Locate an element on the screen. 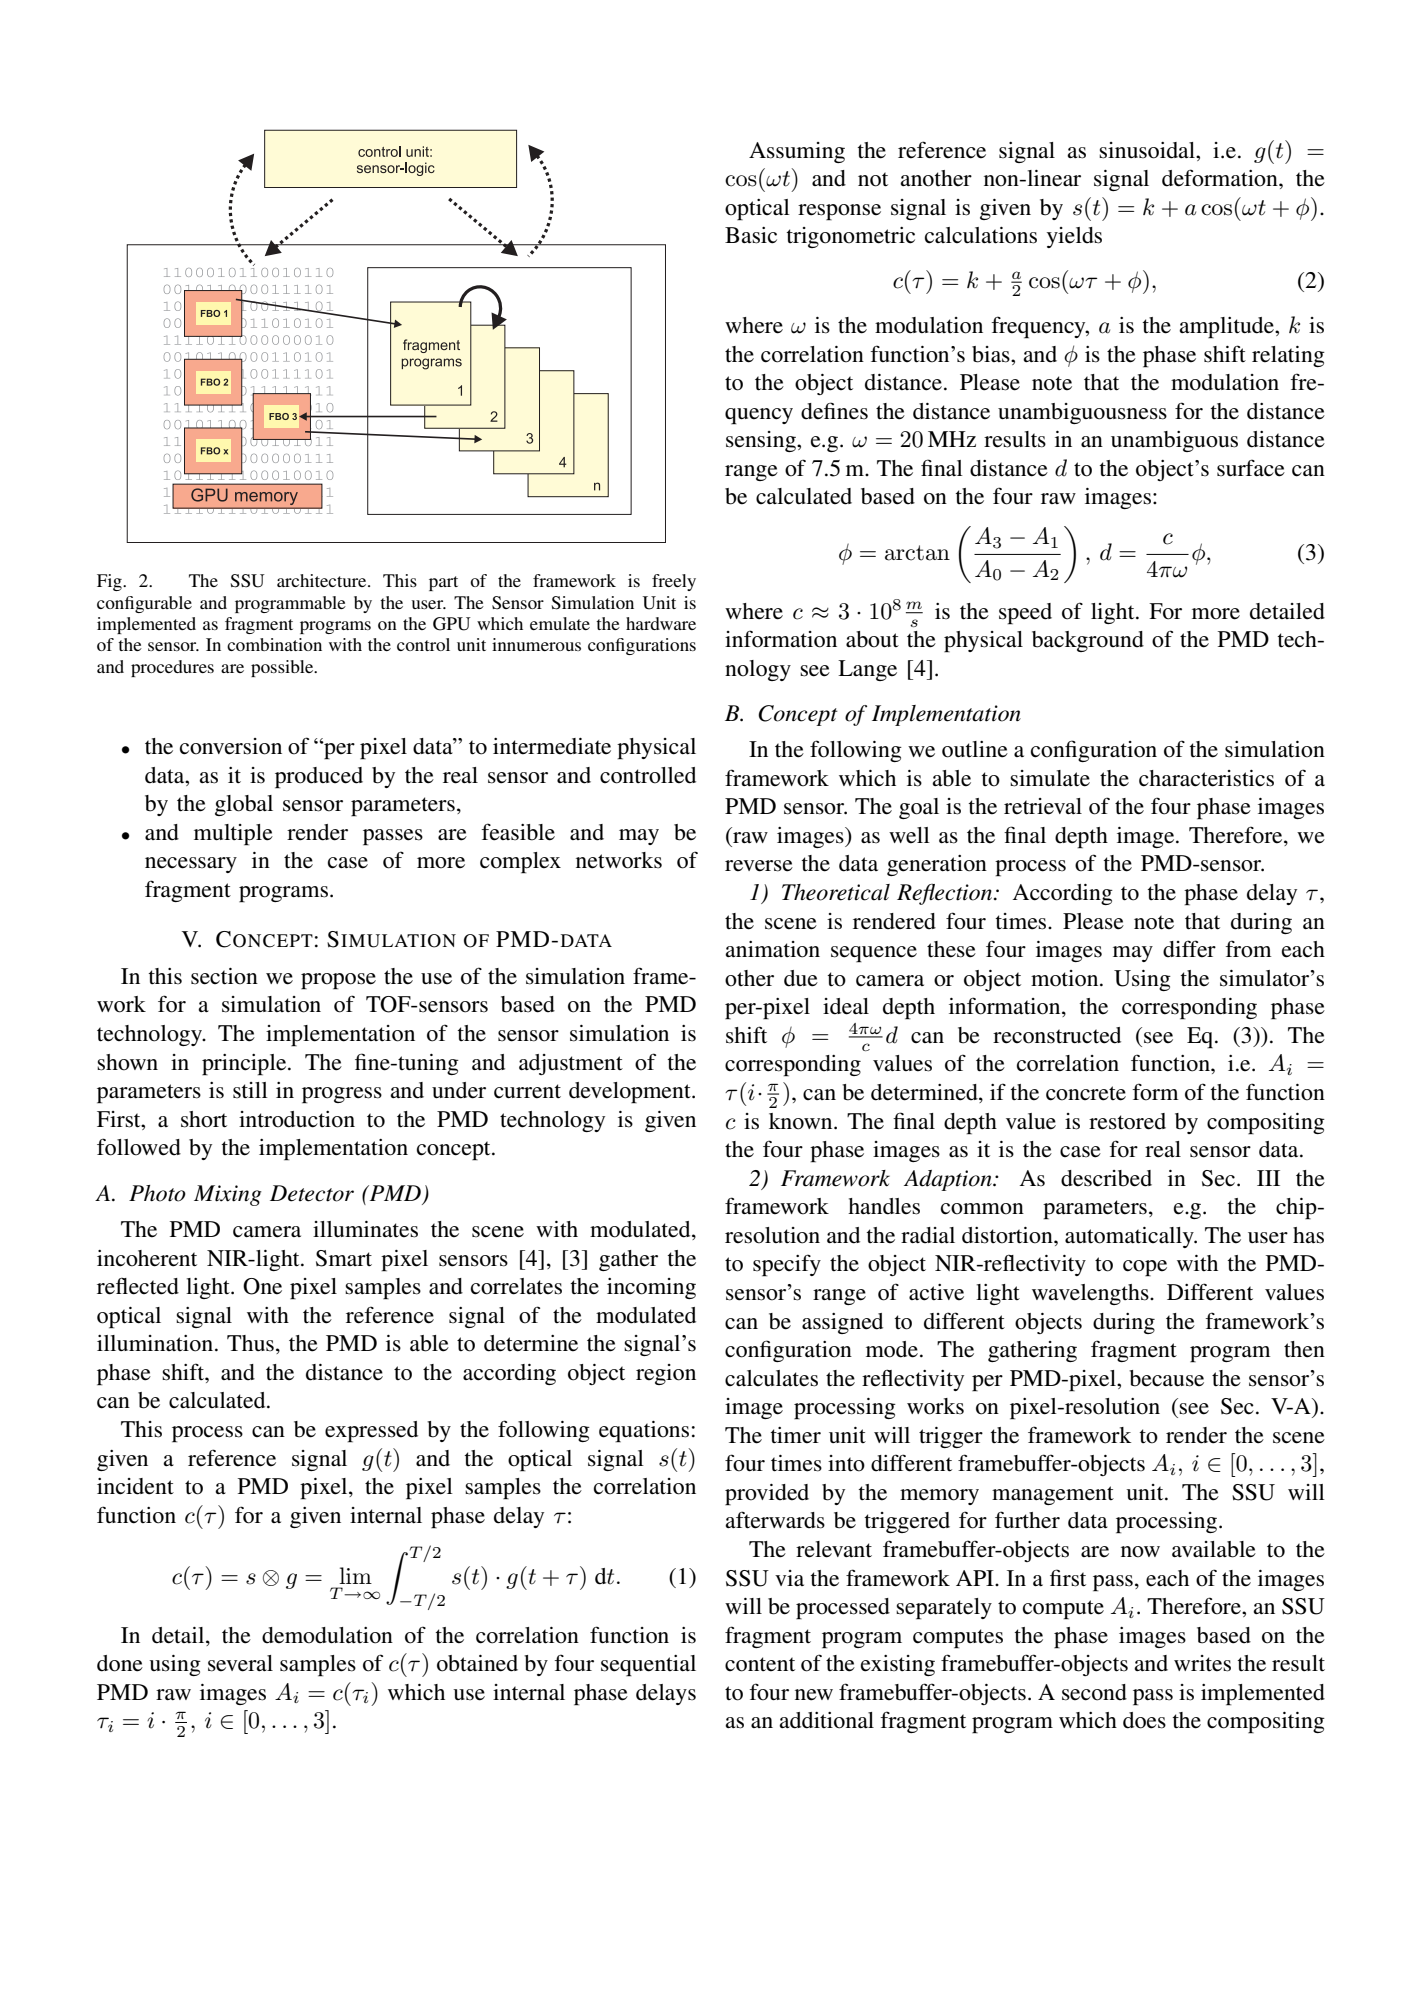  Assuming is located at coordinates (797, 152).
